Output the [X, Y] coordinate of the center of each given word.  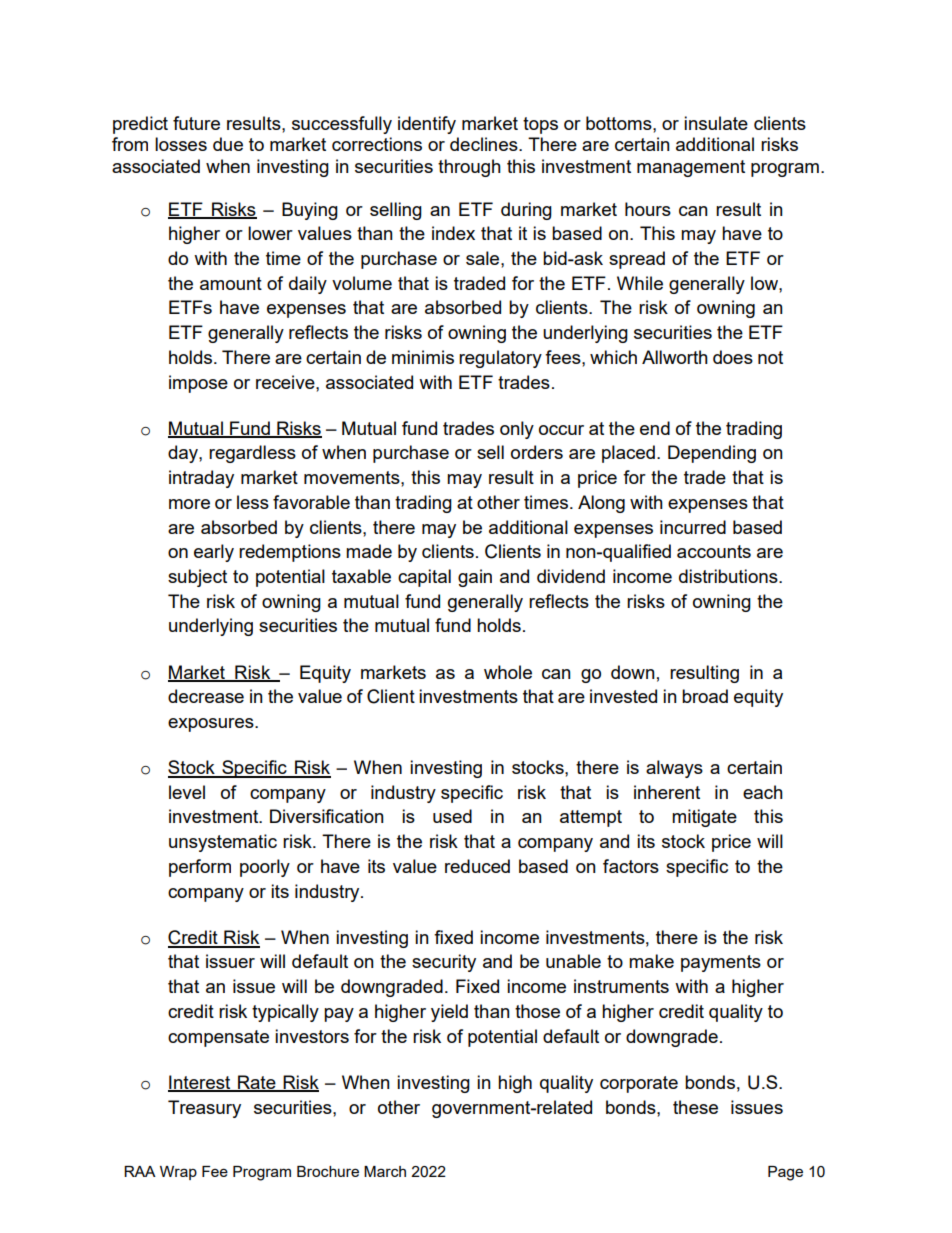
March [385, 1171]
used [452, 816]
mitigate [704, 818]
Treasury [204, 1109]
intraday [201, 479]
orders [537, 452]
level [187, 792]
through [469, 168]
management [691, 168]
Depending [712, 454]
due [228, 144]
